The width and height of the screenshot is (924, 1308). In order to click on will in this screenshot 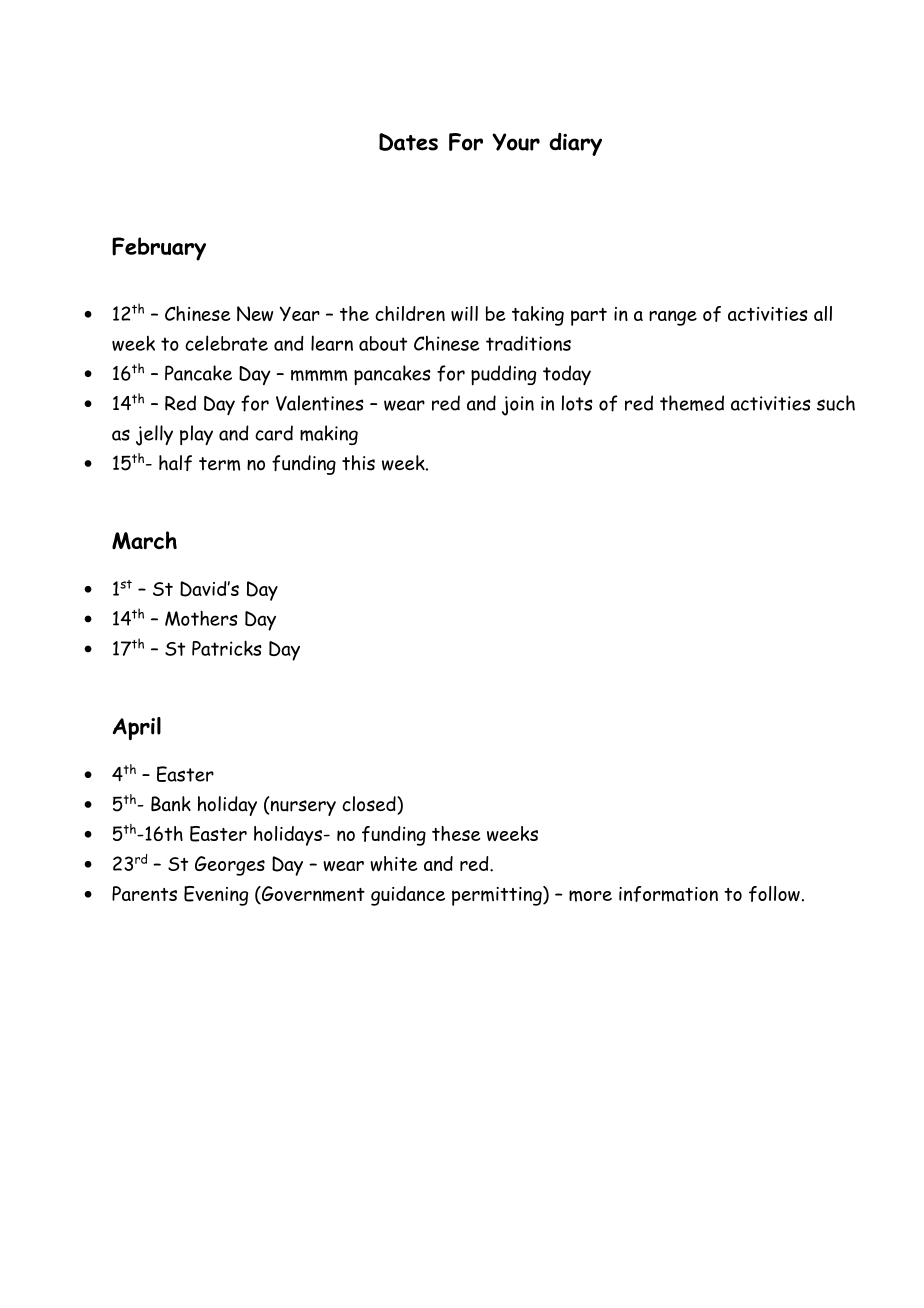, I will do `click(464, 313)`.
